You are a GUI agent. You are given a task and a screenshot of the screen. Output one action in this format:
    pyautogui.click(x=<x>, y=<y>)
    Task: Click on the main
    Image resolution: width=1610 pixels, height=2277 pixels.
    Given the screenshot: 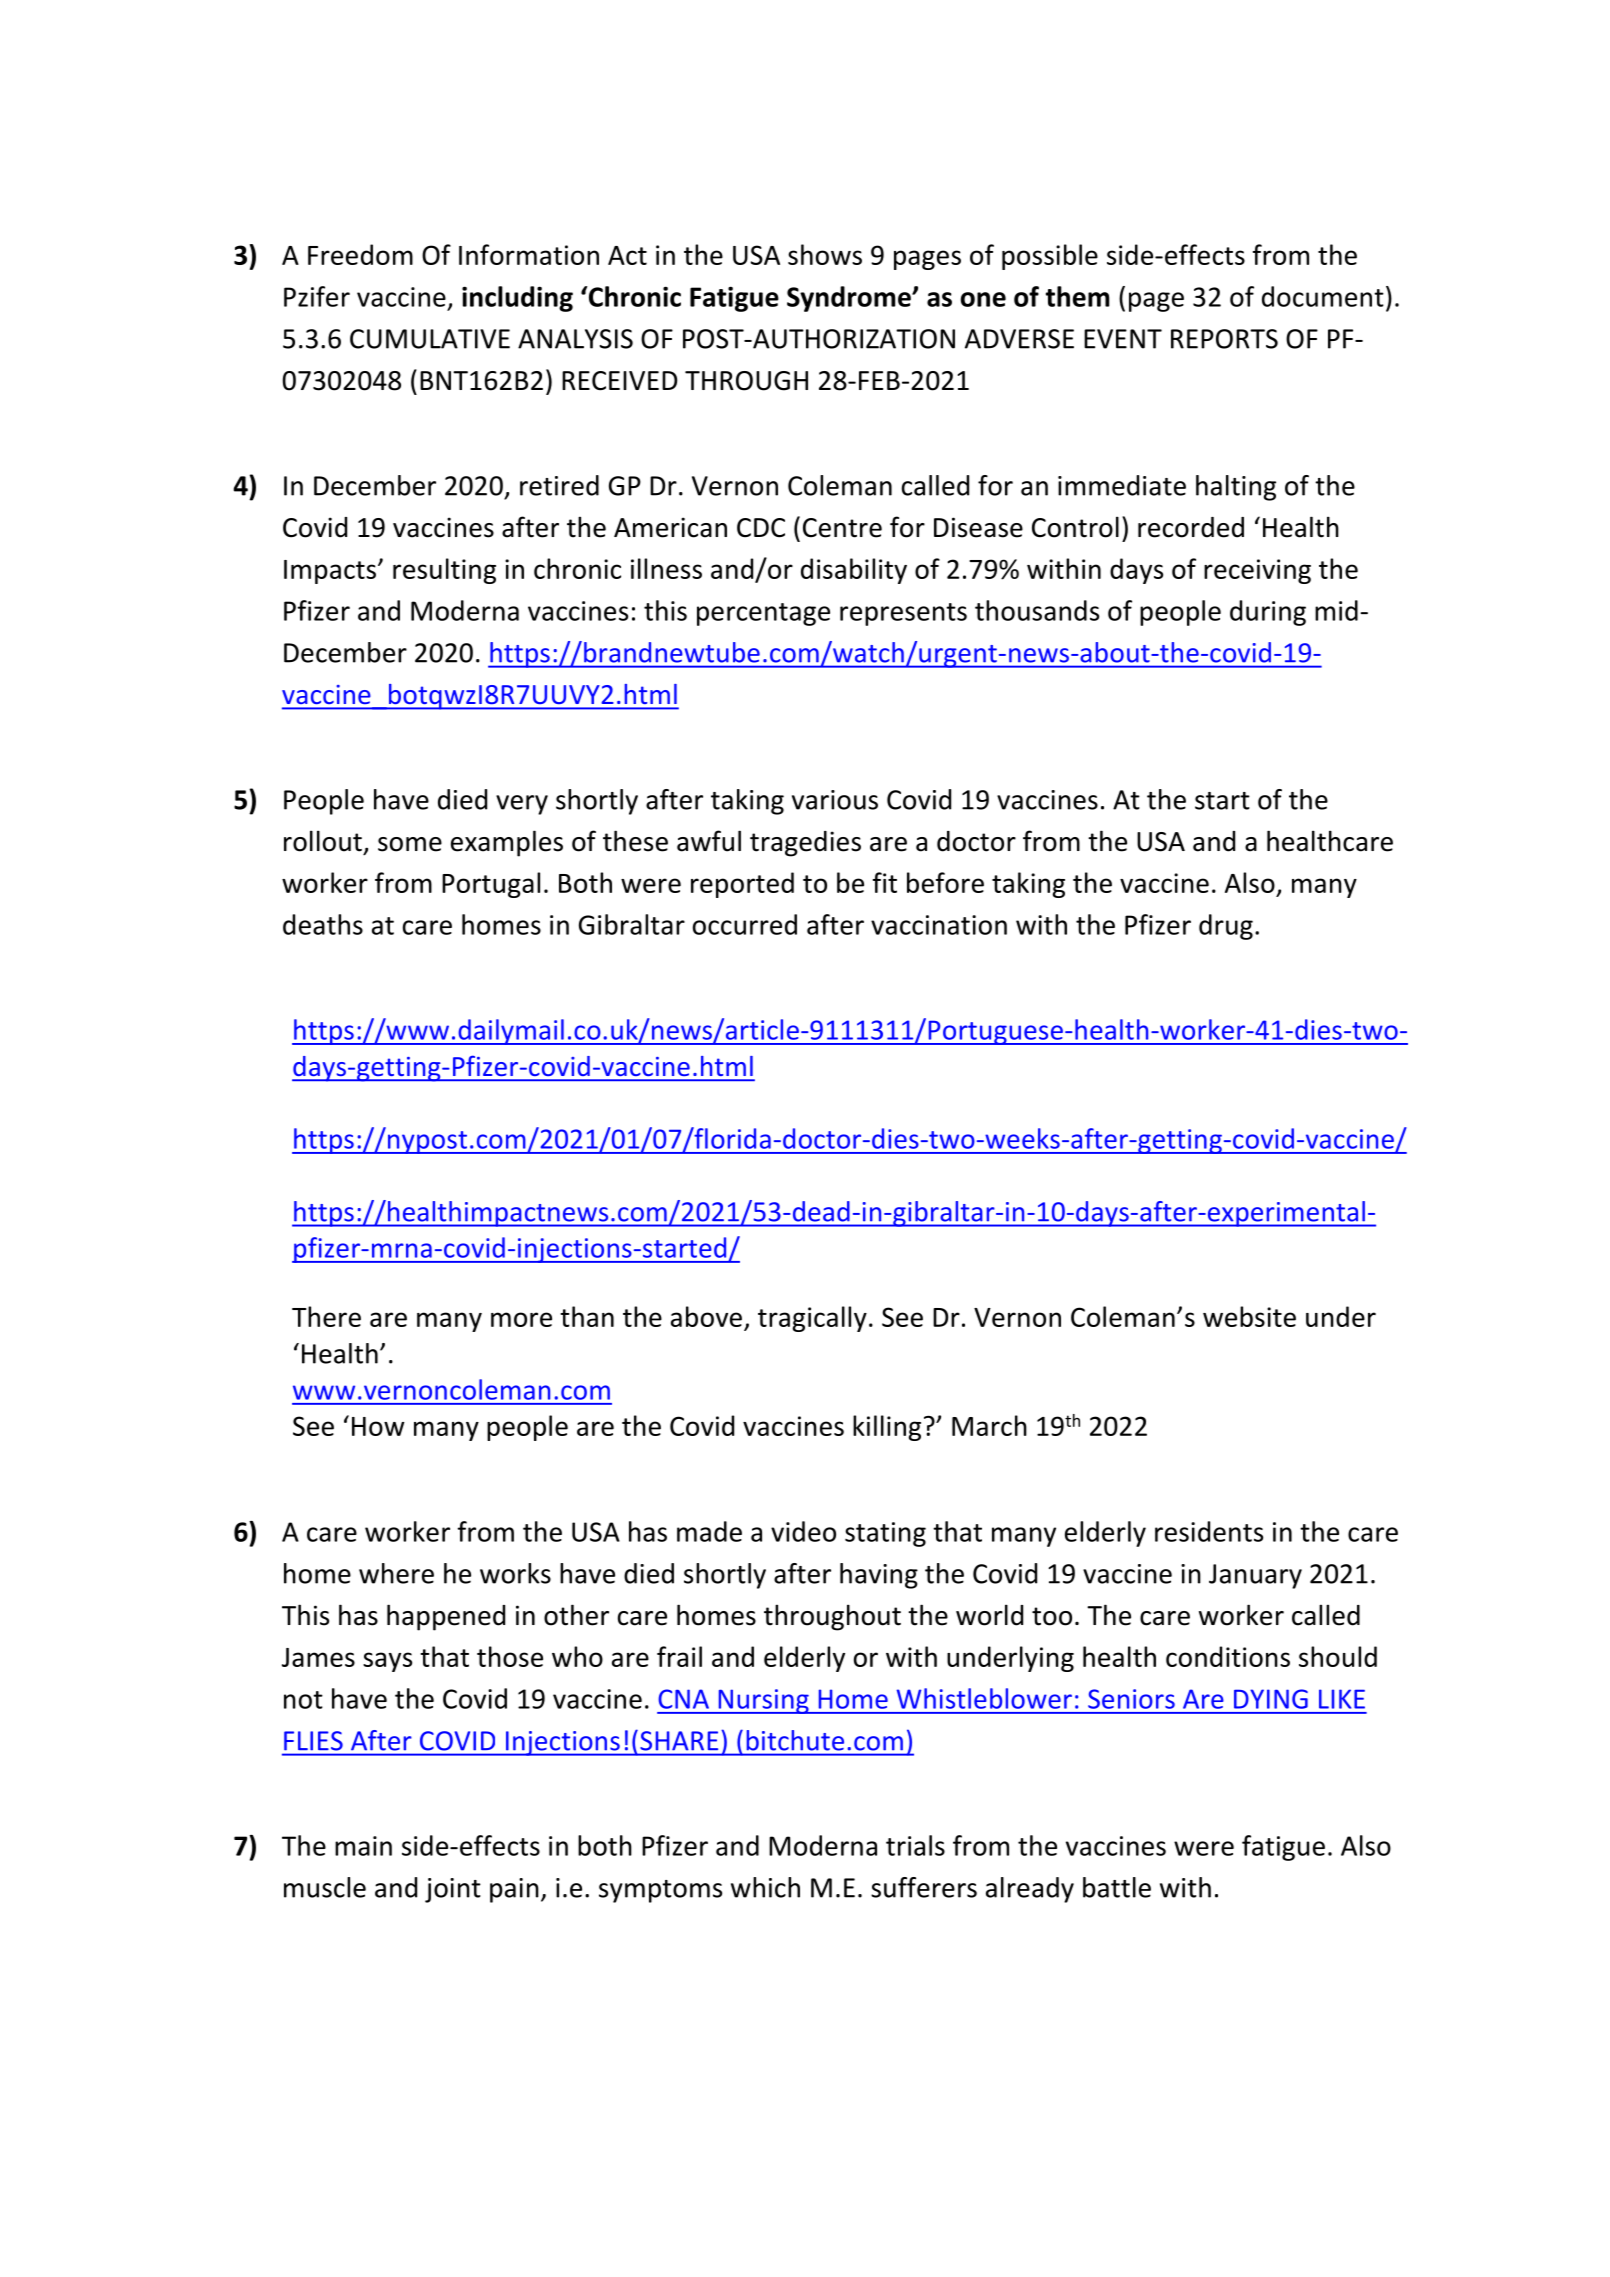 What is the action you would take?
    pyautogui.click(x=363, y=1846)
